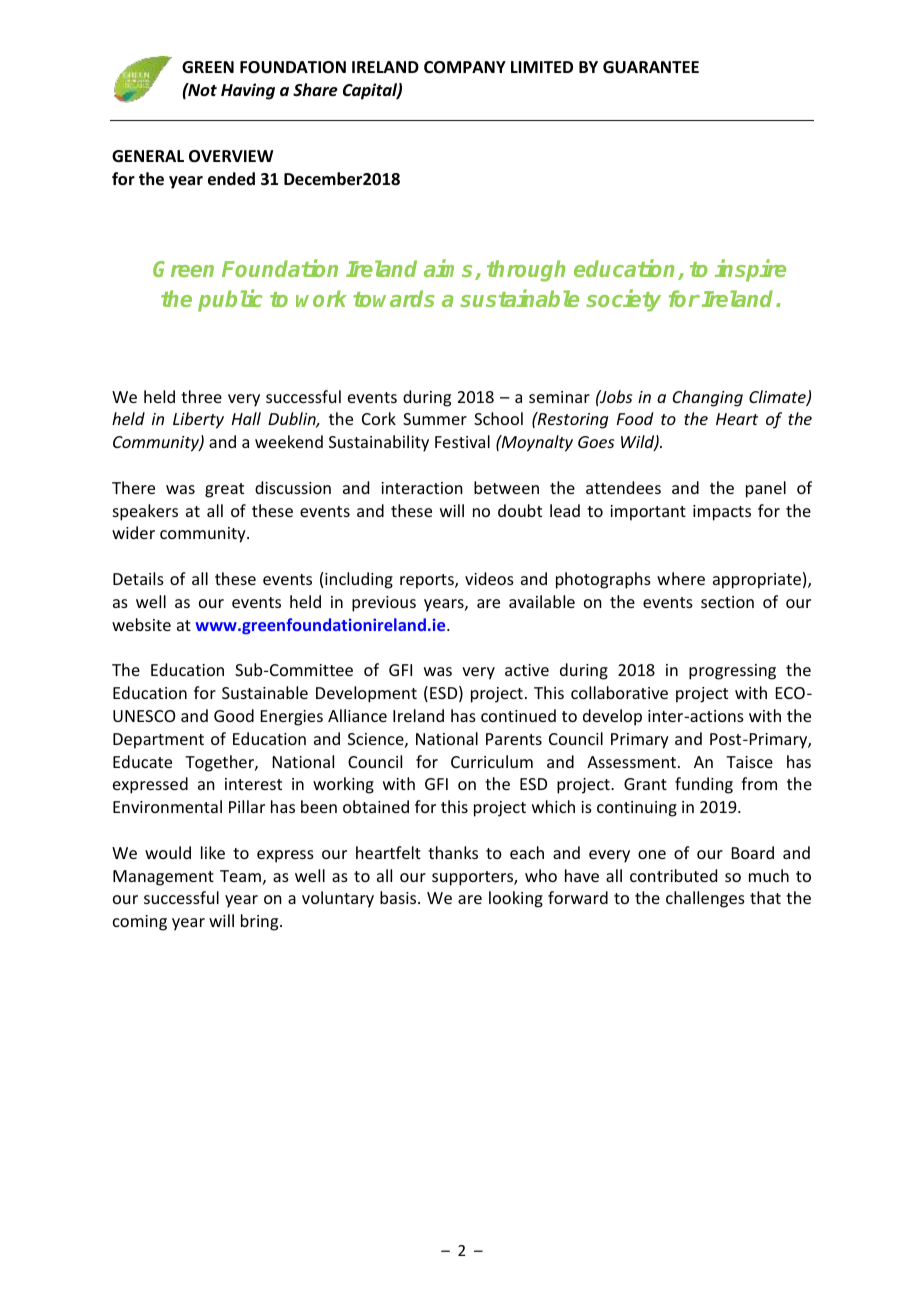  Describe the element at coordinates (651, 67) in the screenshot. I see `GUARANTEE` at that location.
